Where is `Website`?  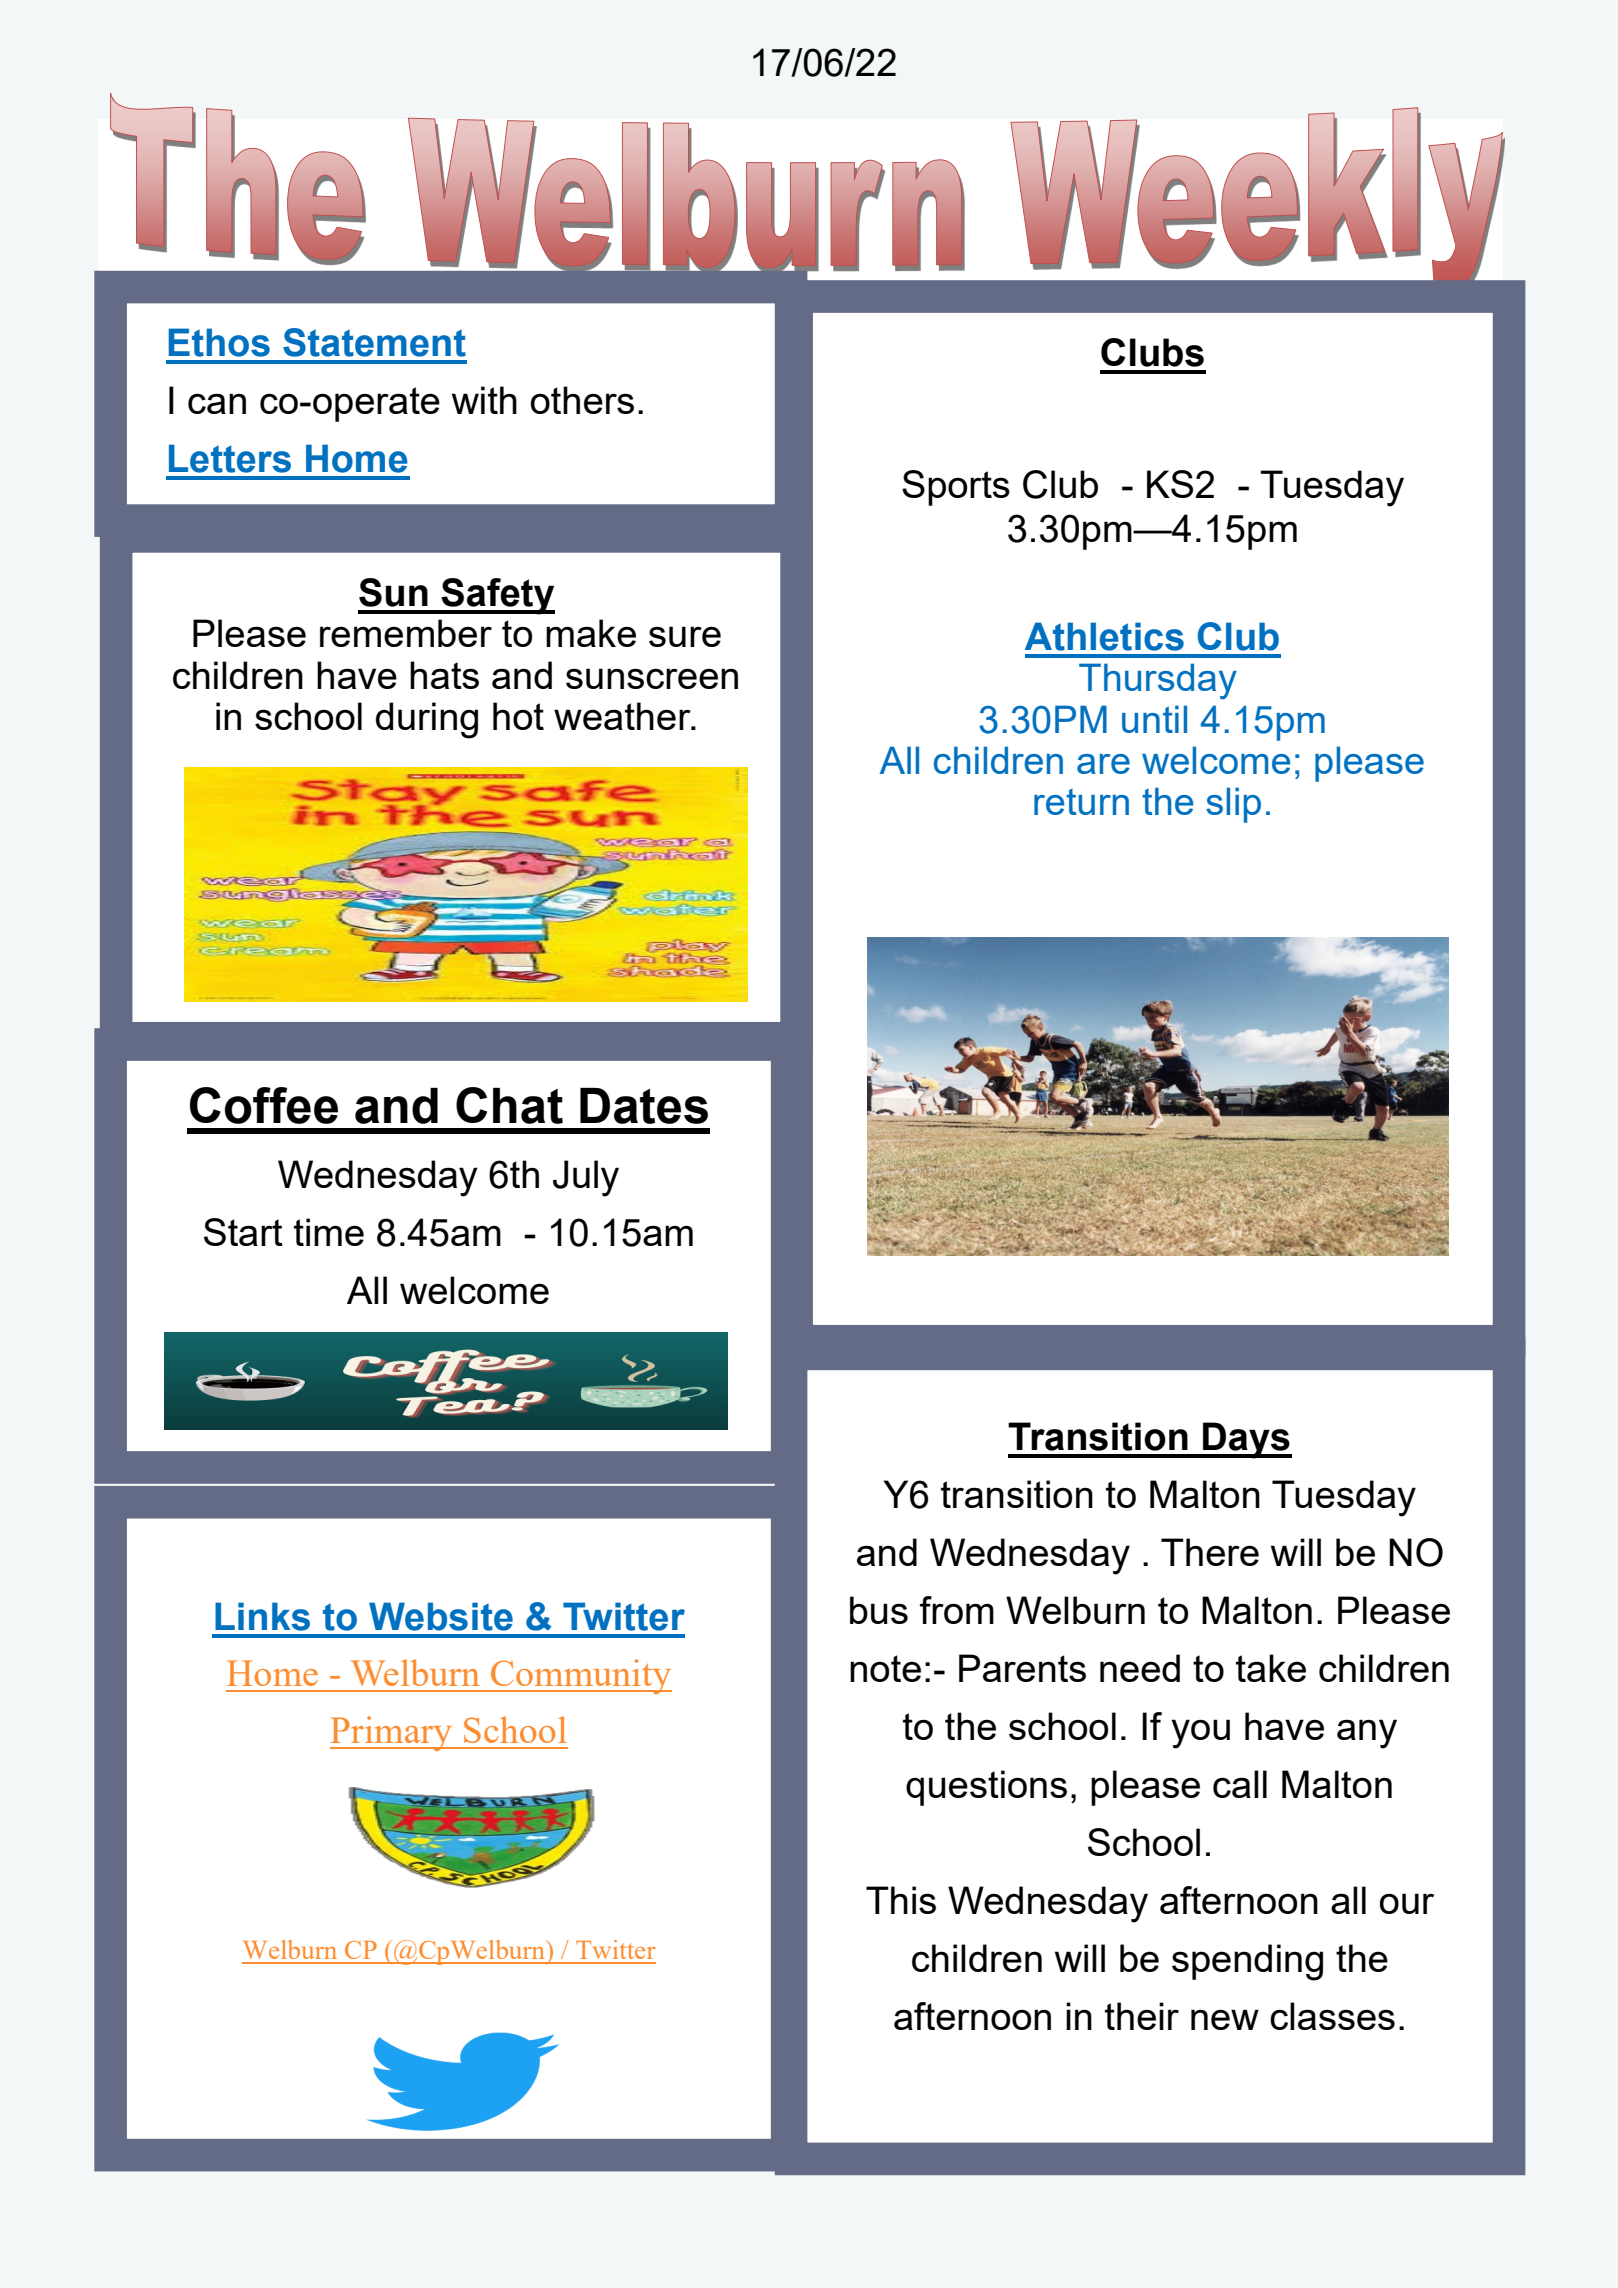
Website is located at coordinates (441, 1616).
